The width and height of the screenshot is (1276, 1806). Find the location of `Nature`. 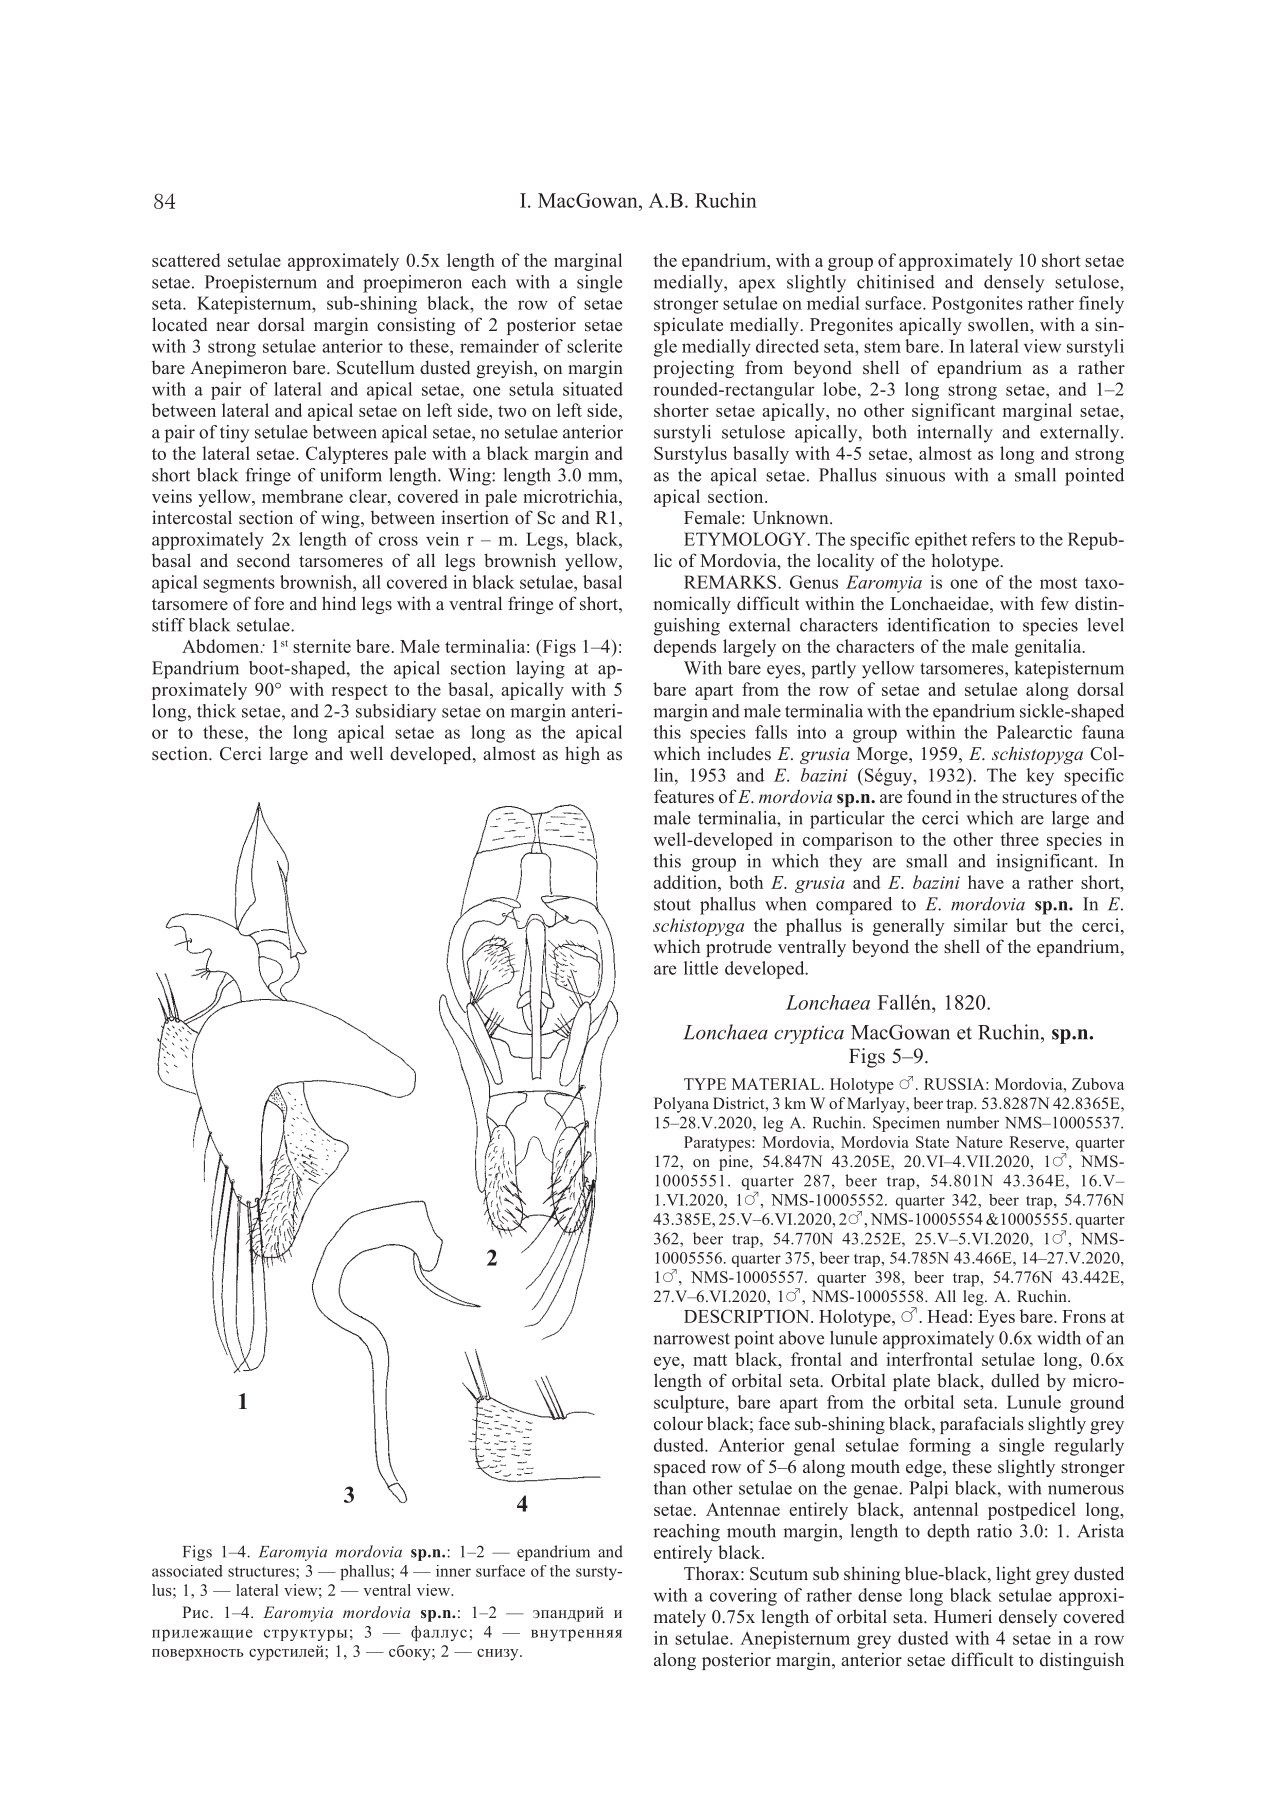

Nature is located at coordinates (979, 1142).
